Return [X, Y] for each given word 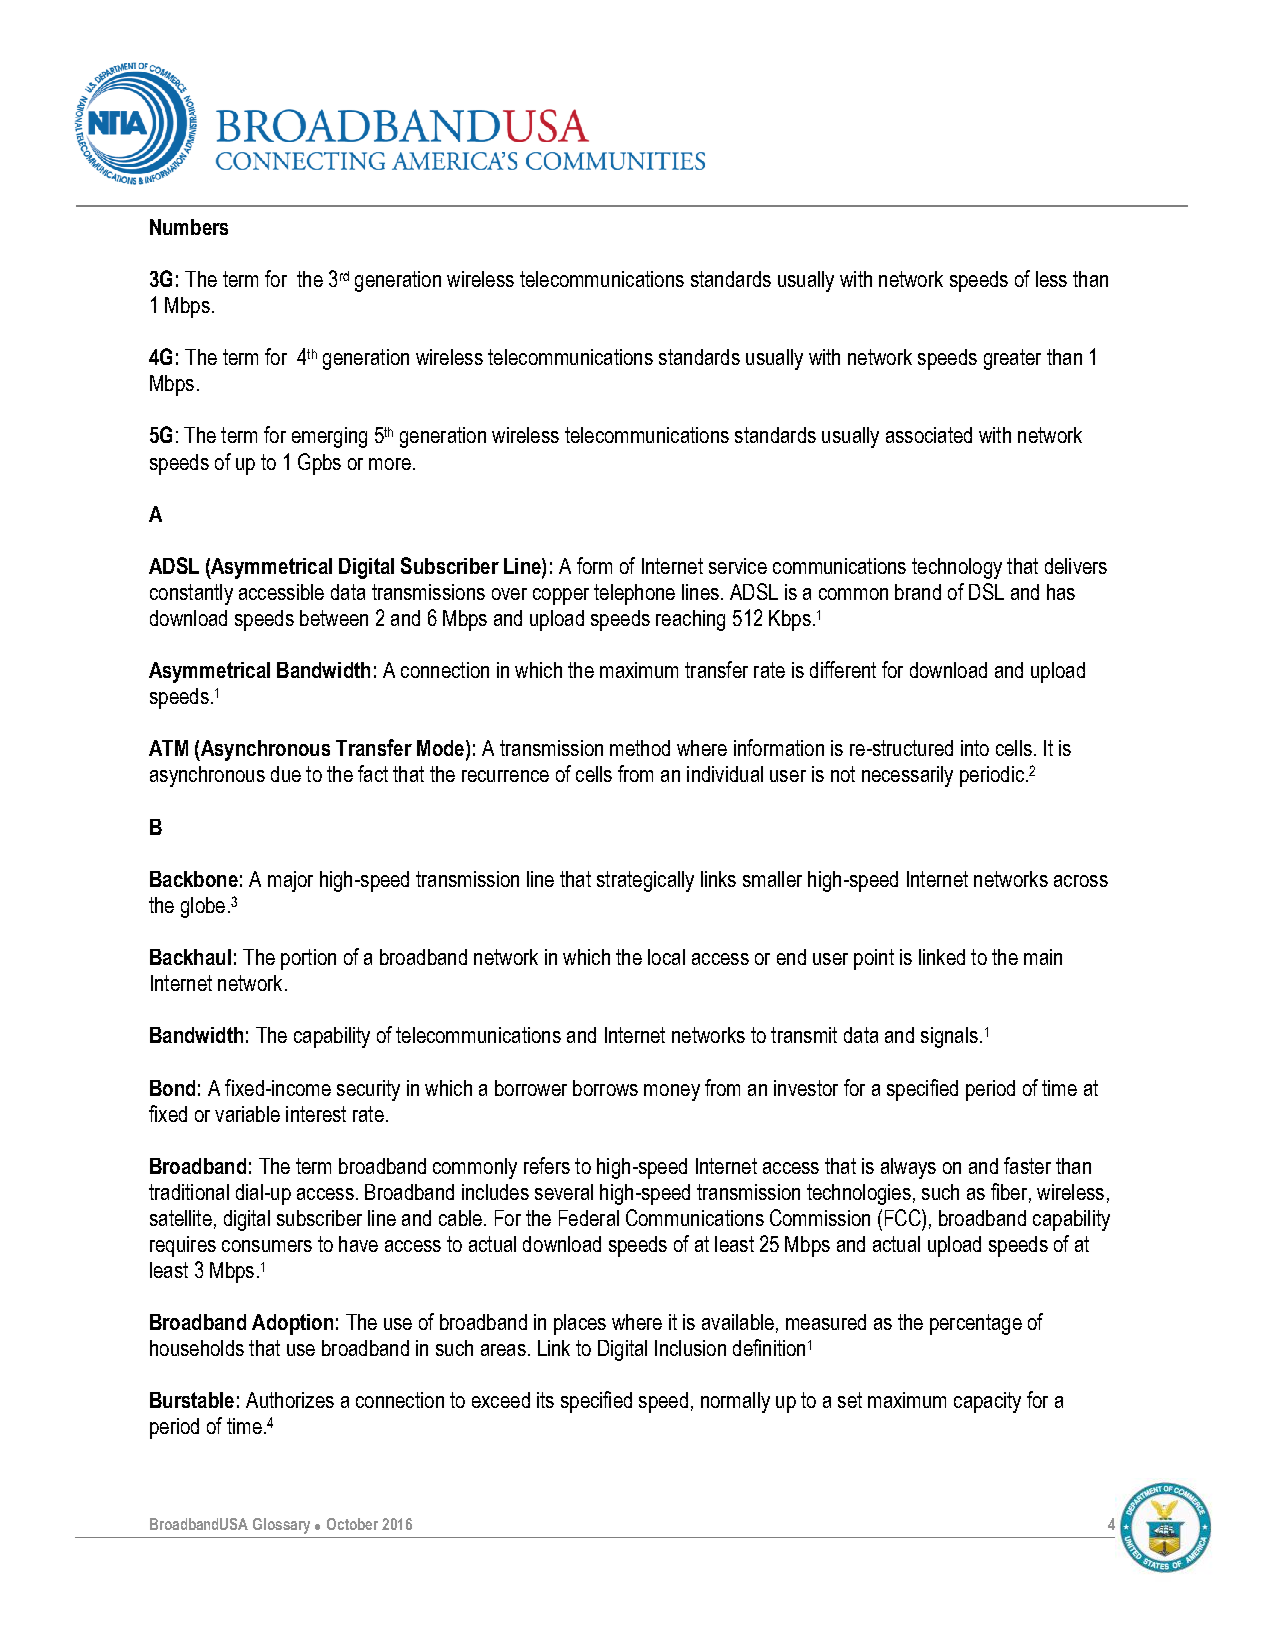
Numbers [189, 227]
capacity [987, 1402]
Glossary [281, 1526]
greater [1012, 359]
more [390, 464]
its [545, 1400]
